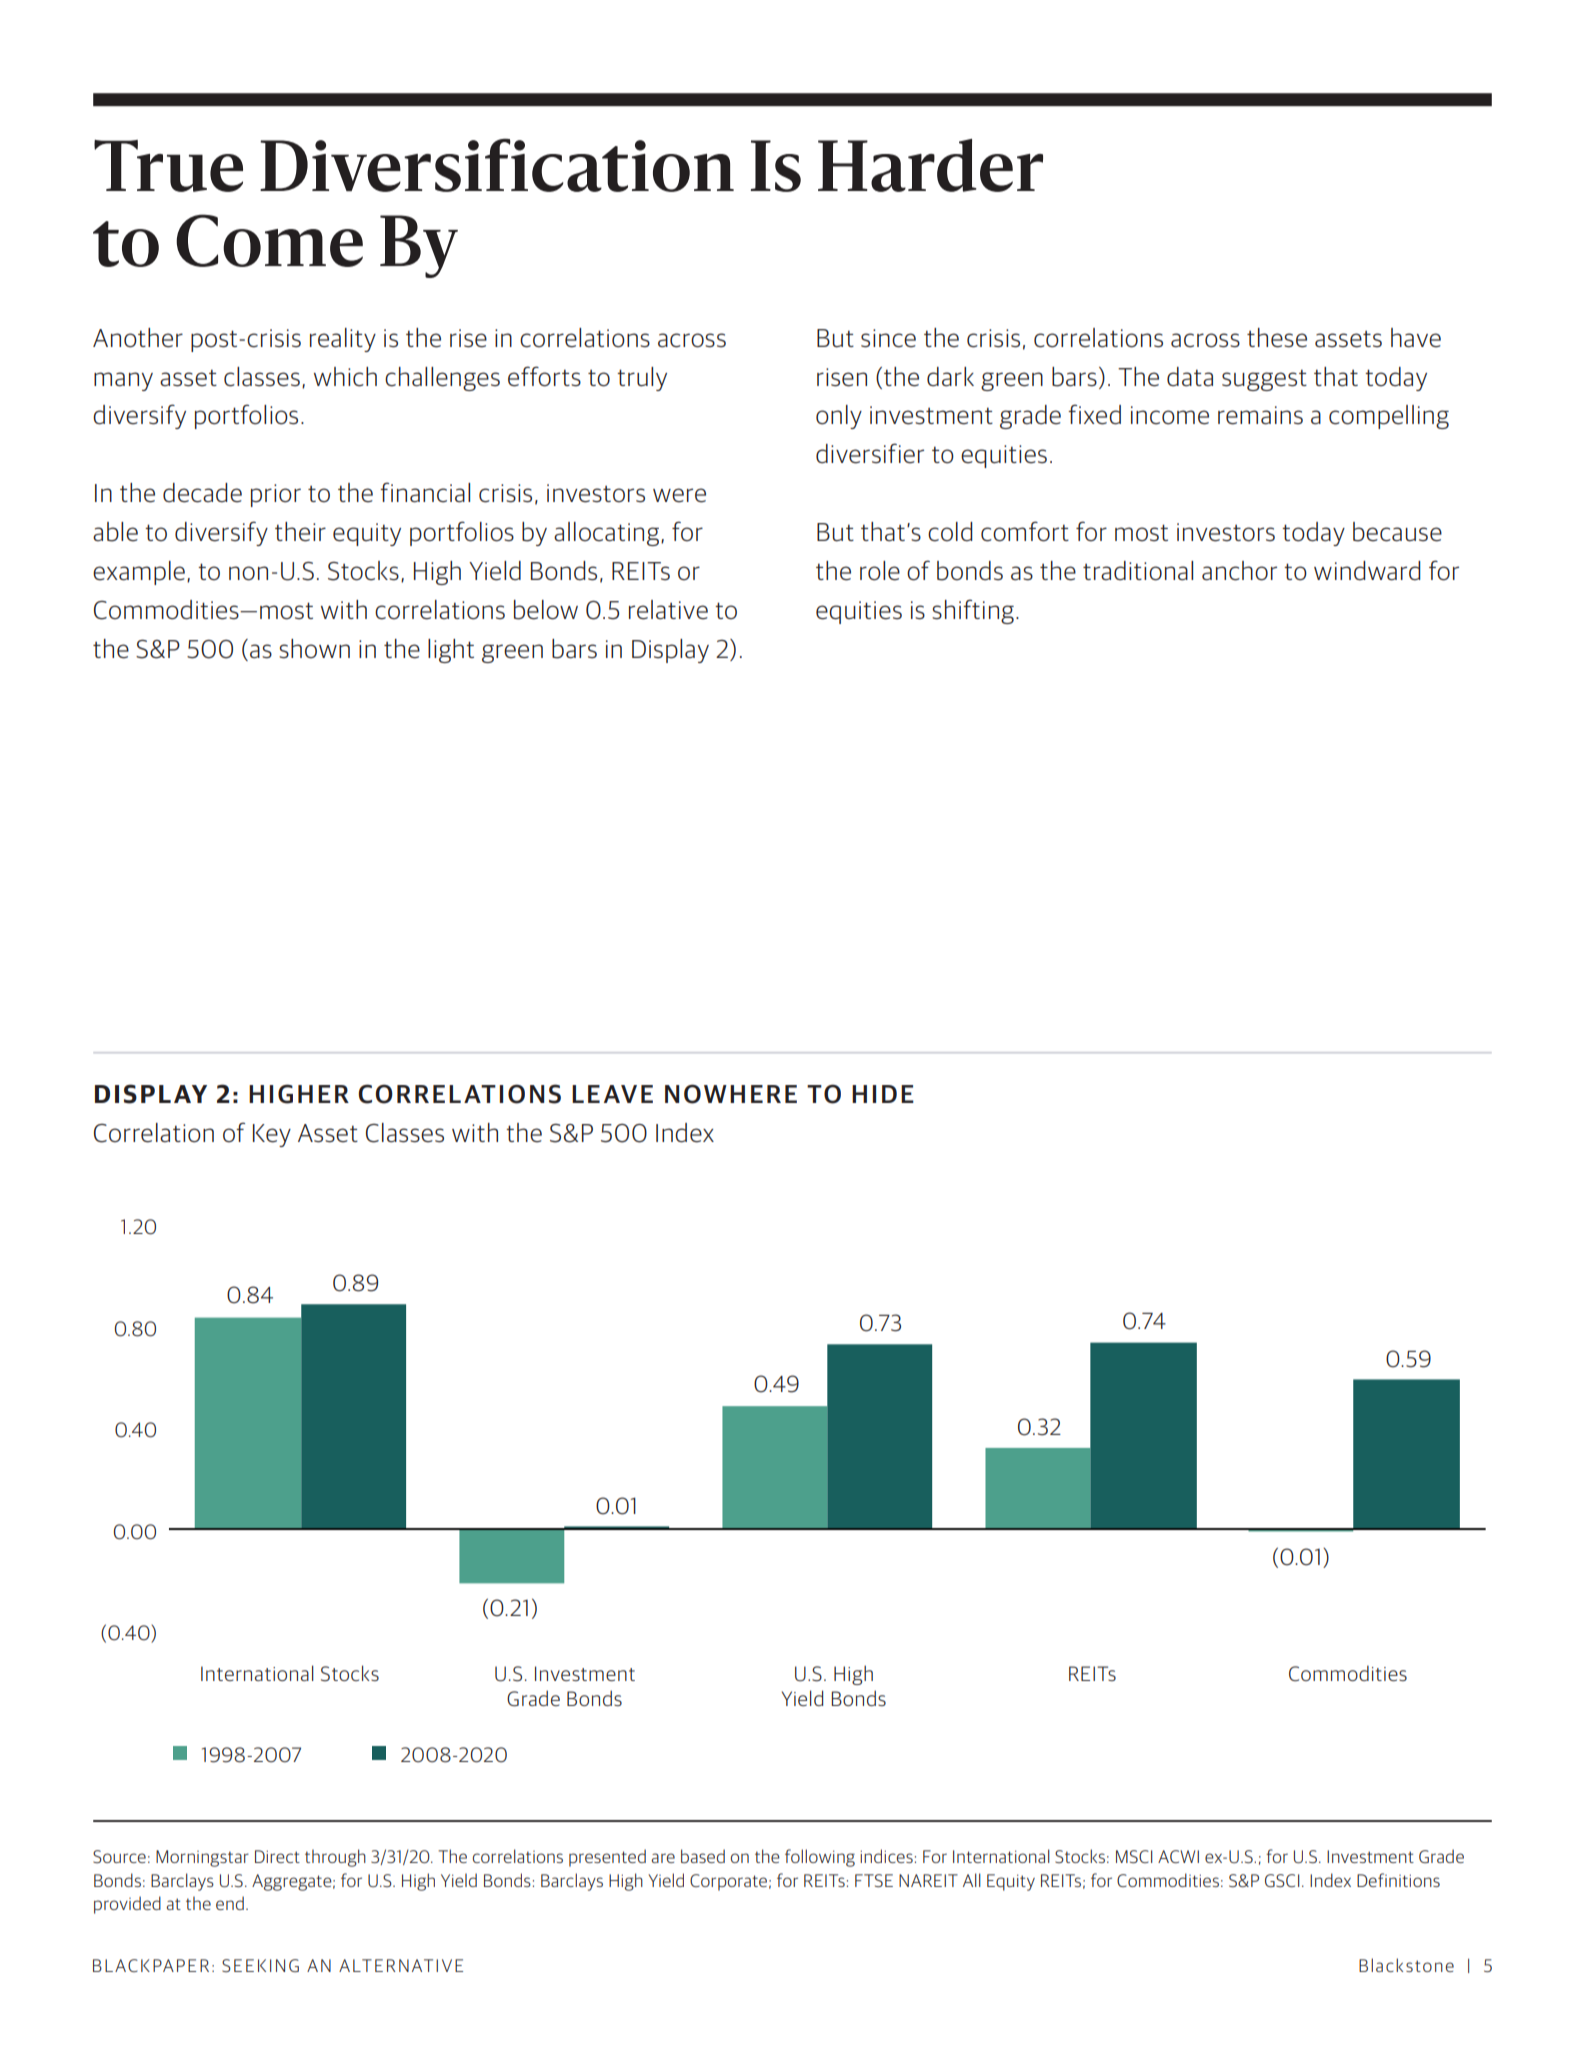 Image resolution: width=1585 pixels, height=2051 pixels. I want to click on True, so click(168, 166).
